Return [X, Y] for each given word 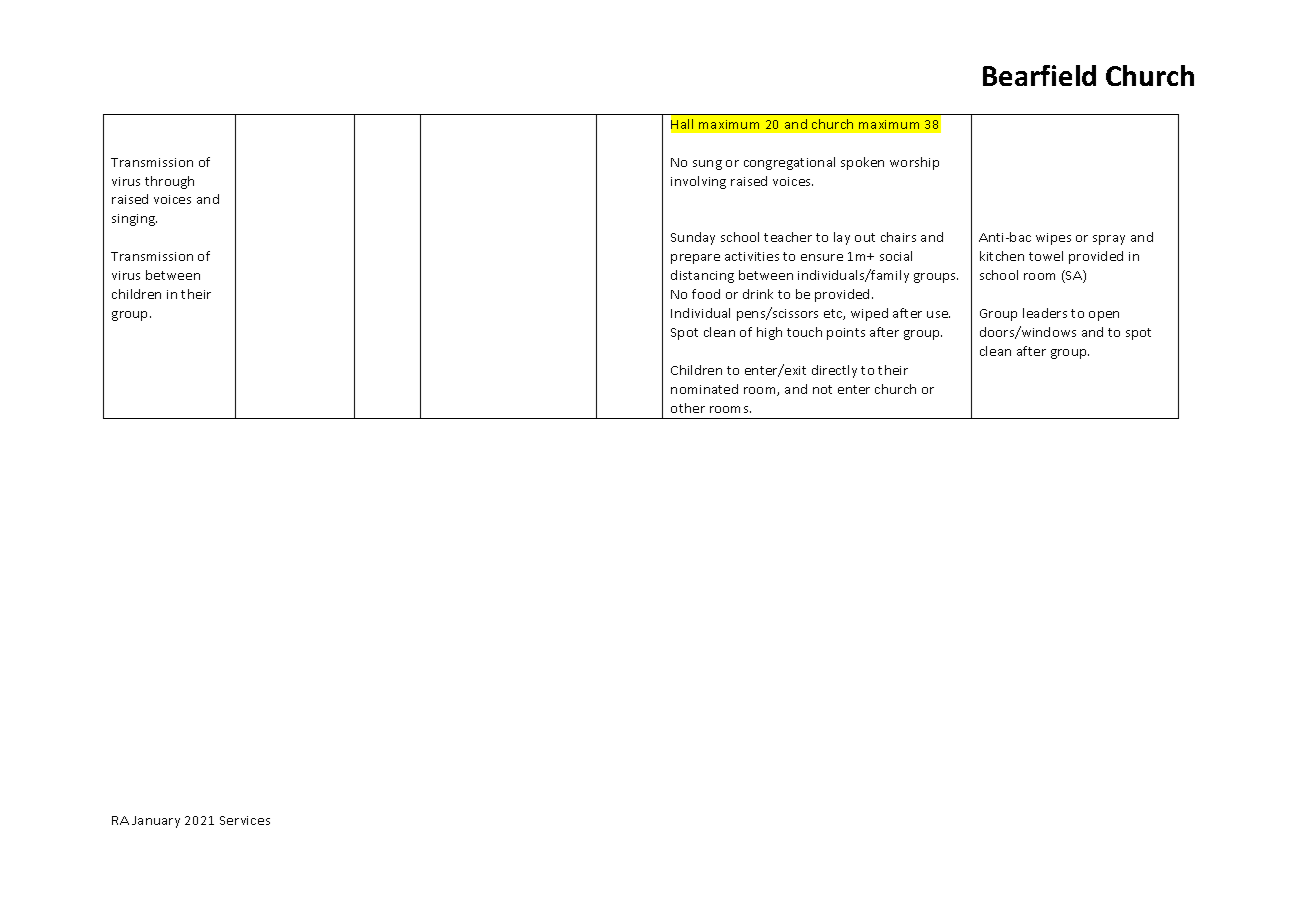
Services [245, 820]
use [938, 314]
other [688, 408]
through [169, 182]
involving [698, 182]
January [156, 822]
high [769, 333]
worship [914, 163]
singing [134, 220]
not [822, 389]
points [846, 334]
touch [804, 332]
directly [834, 371]
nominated [704, 389]
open [1104, 316]
